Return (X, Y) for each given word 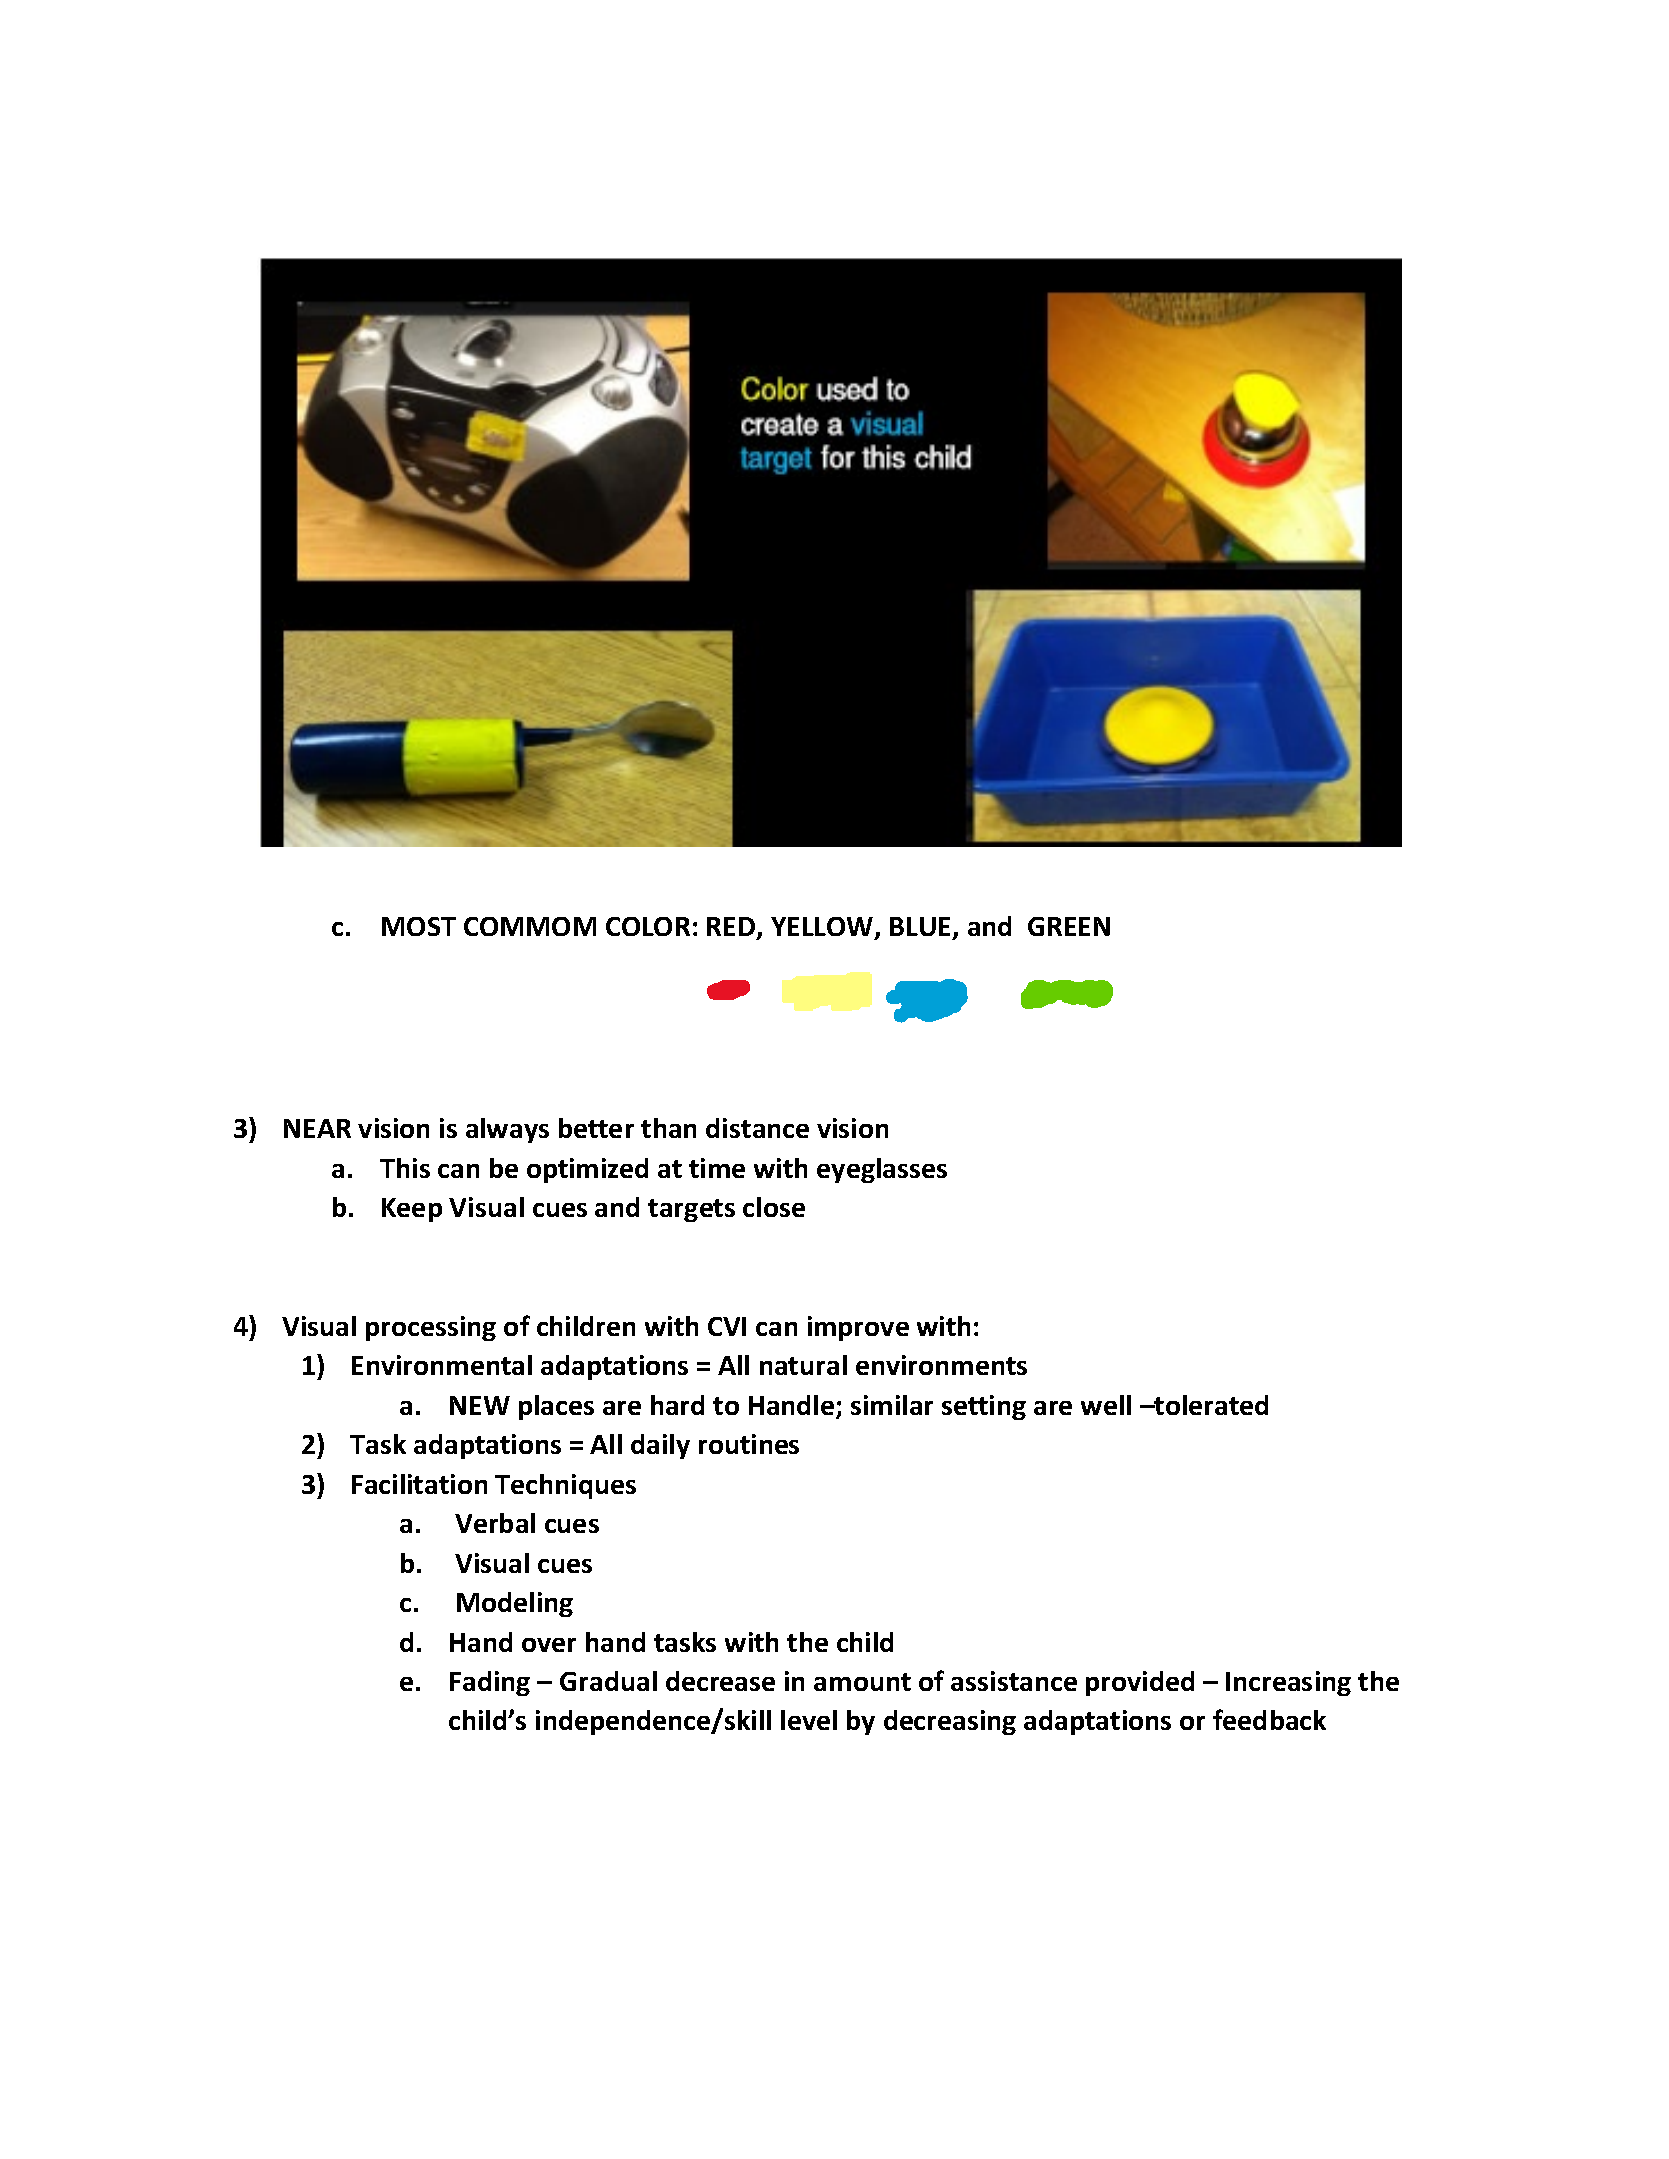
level (809, 1720)
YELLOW (823, 928)
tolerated (1210, 1405)
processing (431, 1328)
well (1106, 1405)
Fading (490, 1683)
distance (757, 1128)
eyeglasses (882, 1170)
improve (858, 1328)
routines (749, 1444)
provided (1140, 1683)
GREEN (1069, 926)
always (507, 1130)
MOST (419, 926)
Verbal (495, 1523)
